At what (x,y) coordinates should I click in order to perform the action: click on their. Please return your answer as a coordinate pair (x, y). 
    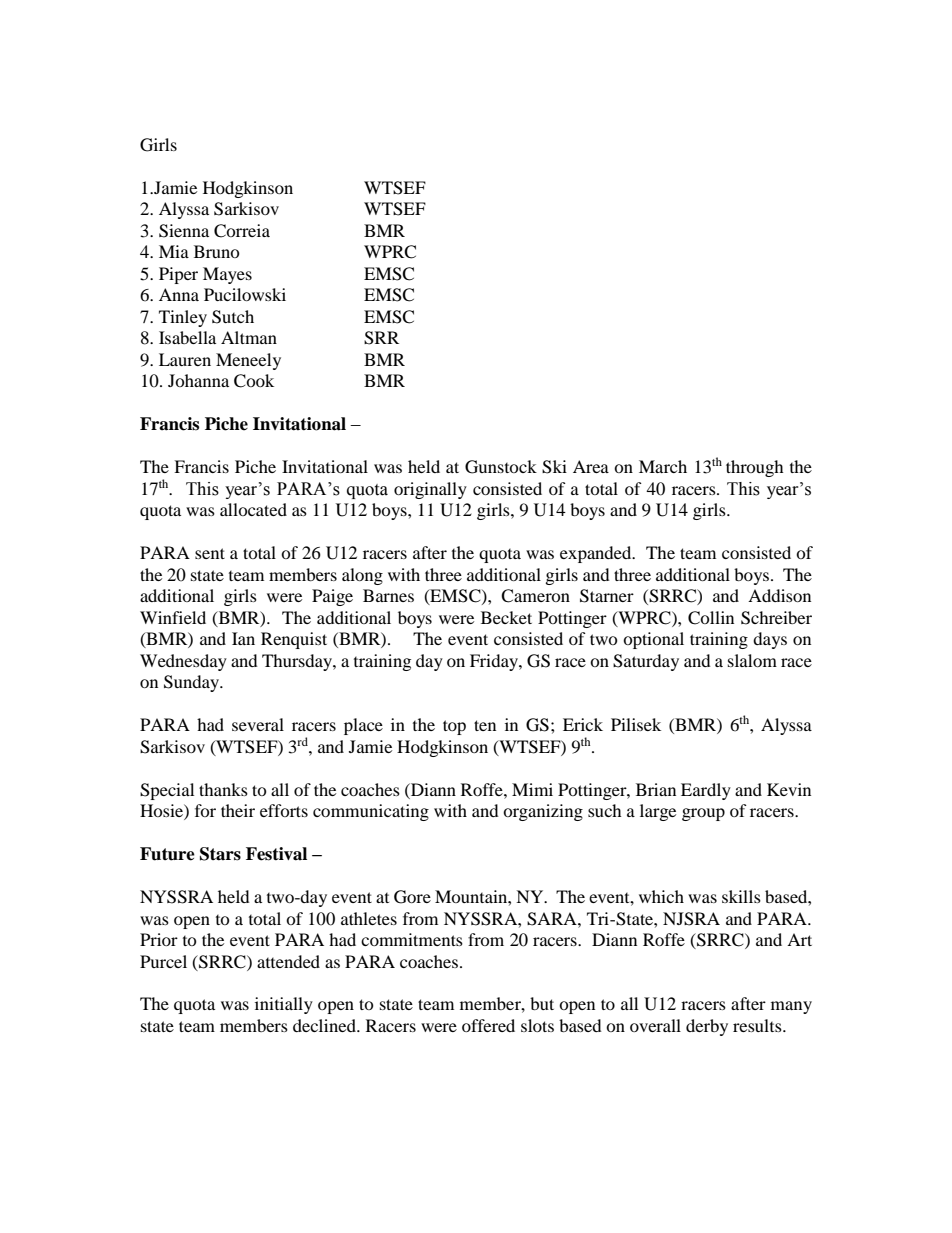
    Looking at the image, I should click on (238, 810).
